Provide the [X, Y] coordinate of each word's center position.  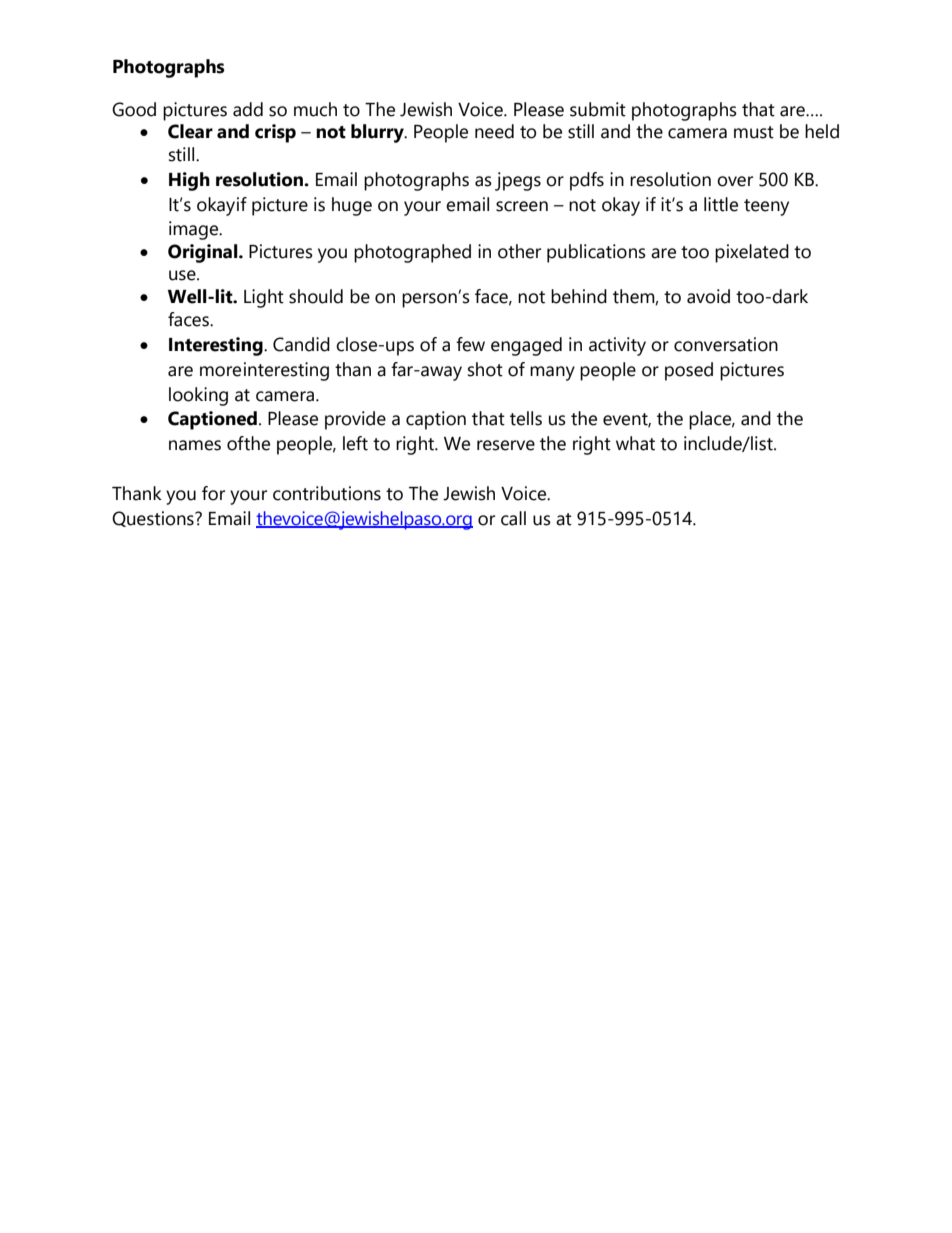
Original [204, 253]
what [635, 443]
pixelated [752, 253]
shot [485, 369]
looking [198, 396]
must [754, 132]
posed [689, 371]
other [519, 251]
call [513, 518]
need [494, 131]
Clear [190, 131]
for [213, 493]
